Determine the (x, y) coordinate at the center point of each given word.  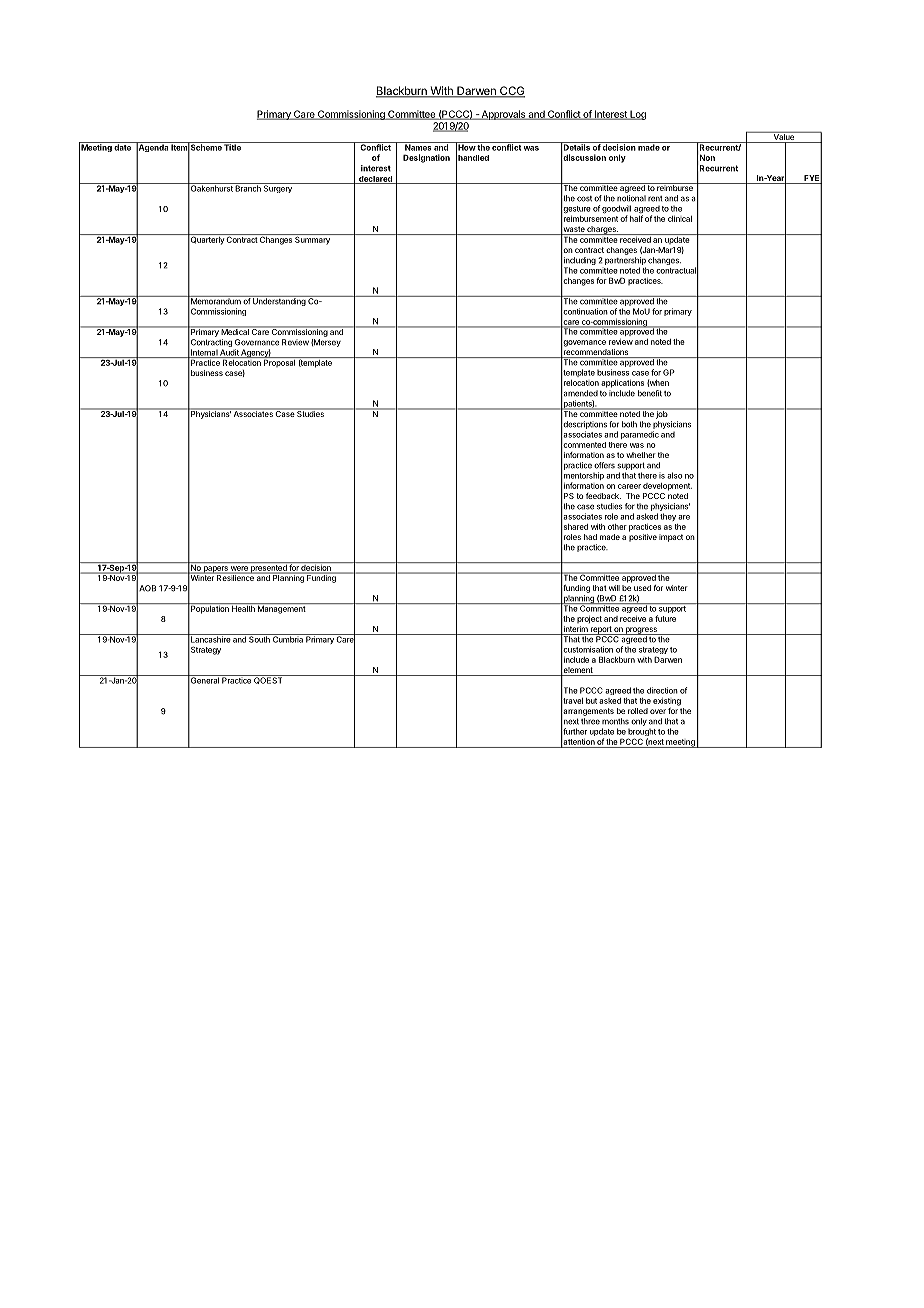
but (591, 701)
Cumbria (288, 638)
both (629, 424)
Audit (229, 353)
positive (643, 538)
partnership (625, 261)
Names (418, 146)
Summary (312, 239)
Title (232, 146)
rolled (638, 711)
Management (281, 608)
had (590, 537)
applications (622, 384)
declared (375, 180)
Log (637, 115)
